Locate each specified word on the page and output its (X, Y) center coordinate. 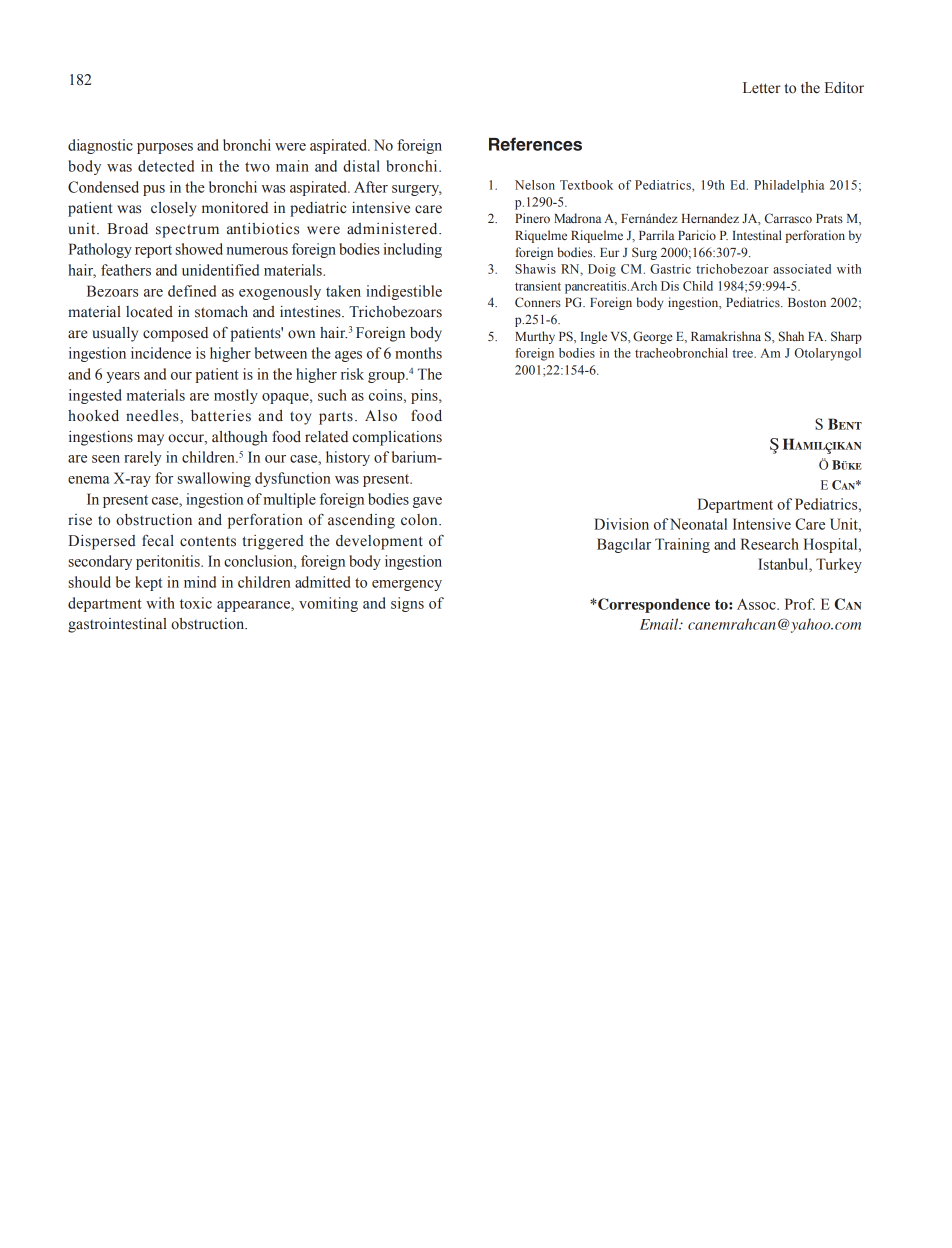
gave (427, 502)
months (418, 353)
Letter (762, 88)
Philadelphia (789, 186)
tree (744, 353)
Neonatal (698, 524)
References (535, 144)
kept (148, 583)
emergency (407, 585)
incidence (161, 353)
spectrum (187, 231)
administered (393, 229)
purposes (165, 148)
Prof (800, 604)
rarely (143, 458)
